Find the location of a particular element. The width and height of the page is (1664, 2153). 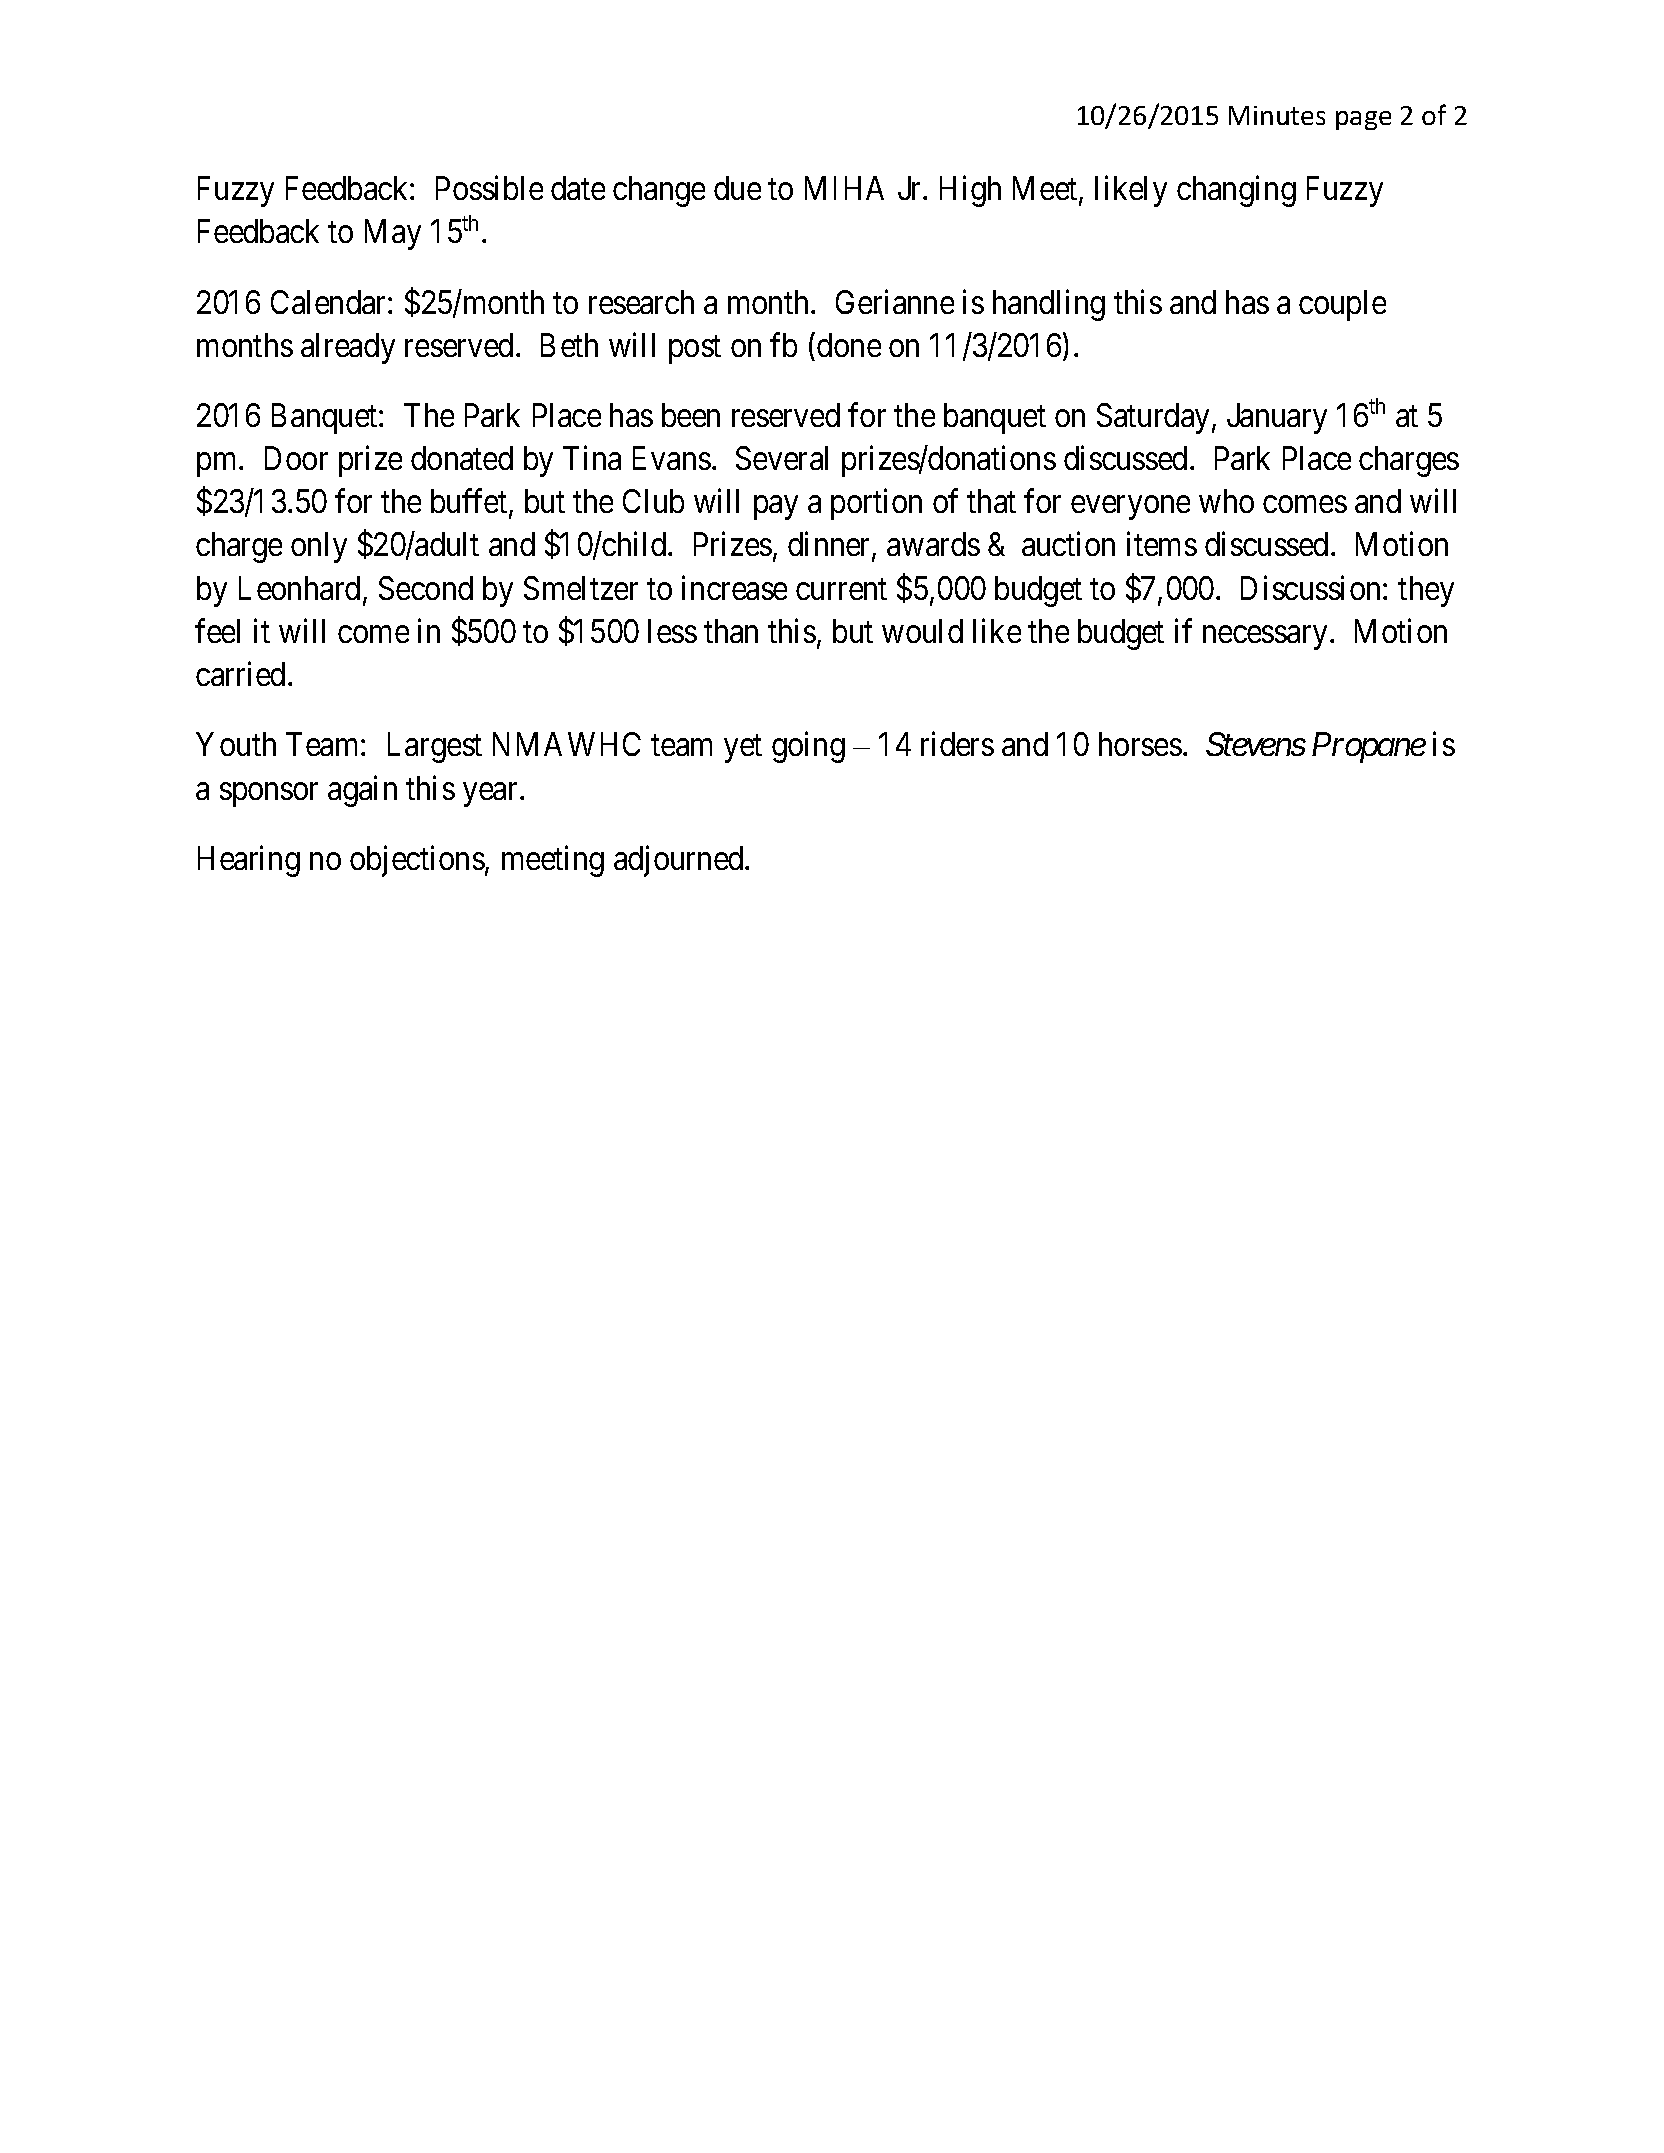

Door is located at coordinates (296, 458).
